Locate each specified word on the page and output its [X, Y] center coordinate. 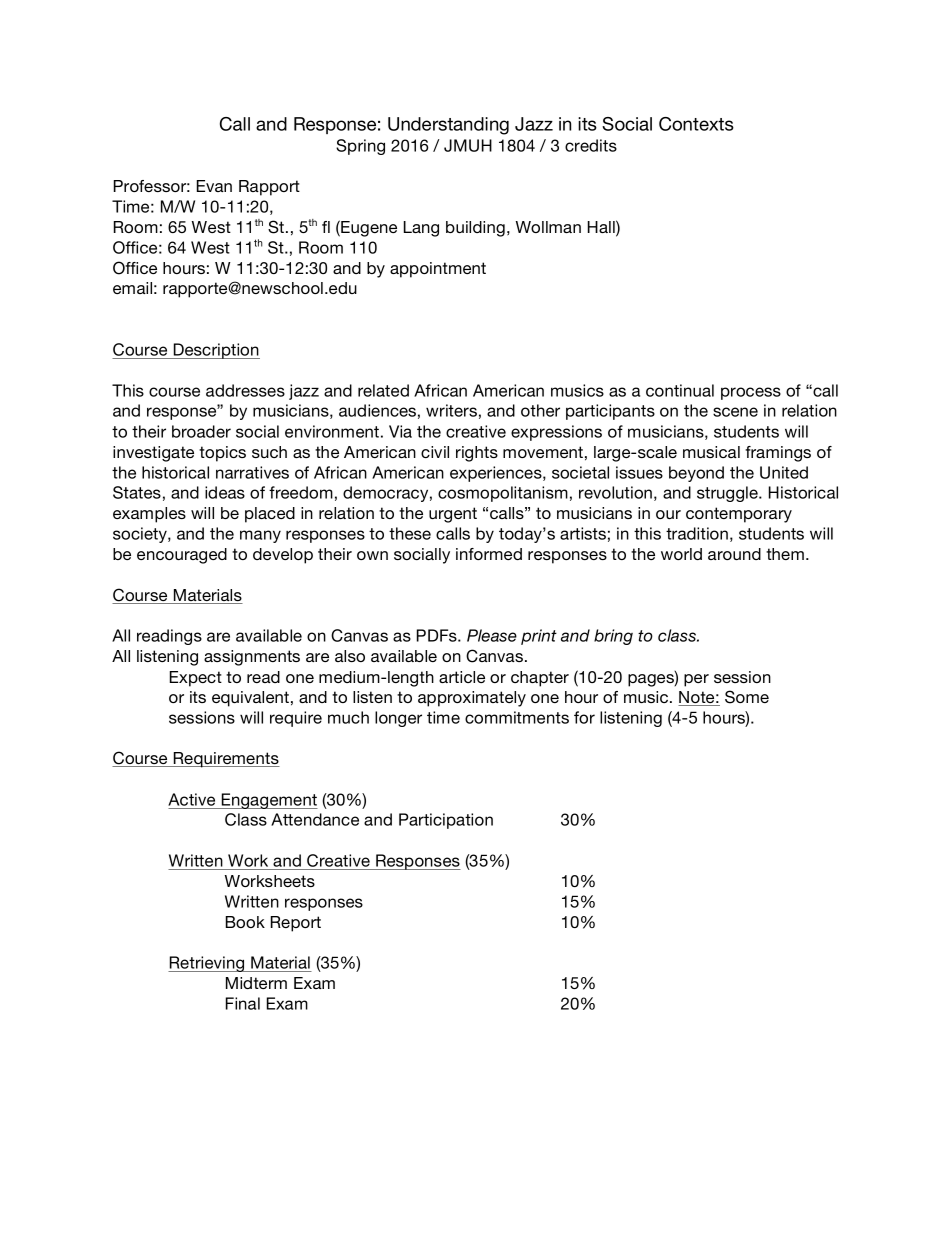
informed [489, 554]
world [681, 554]
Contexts [696, 124]
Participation [446, 821]
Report [296, 924]
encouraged [182, 556]
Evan [214, 186]
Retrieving [207, 964]
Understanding [448, 126]
